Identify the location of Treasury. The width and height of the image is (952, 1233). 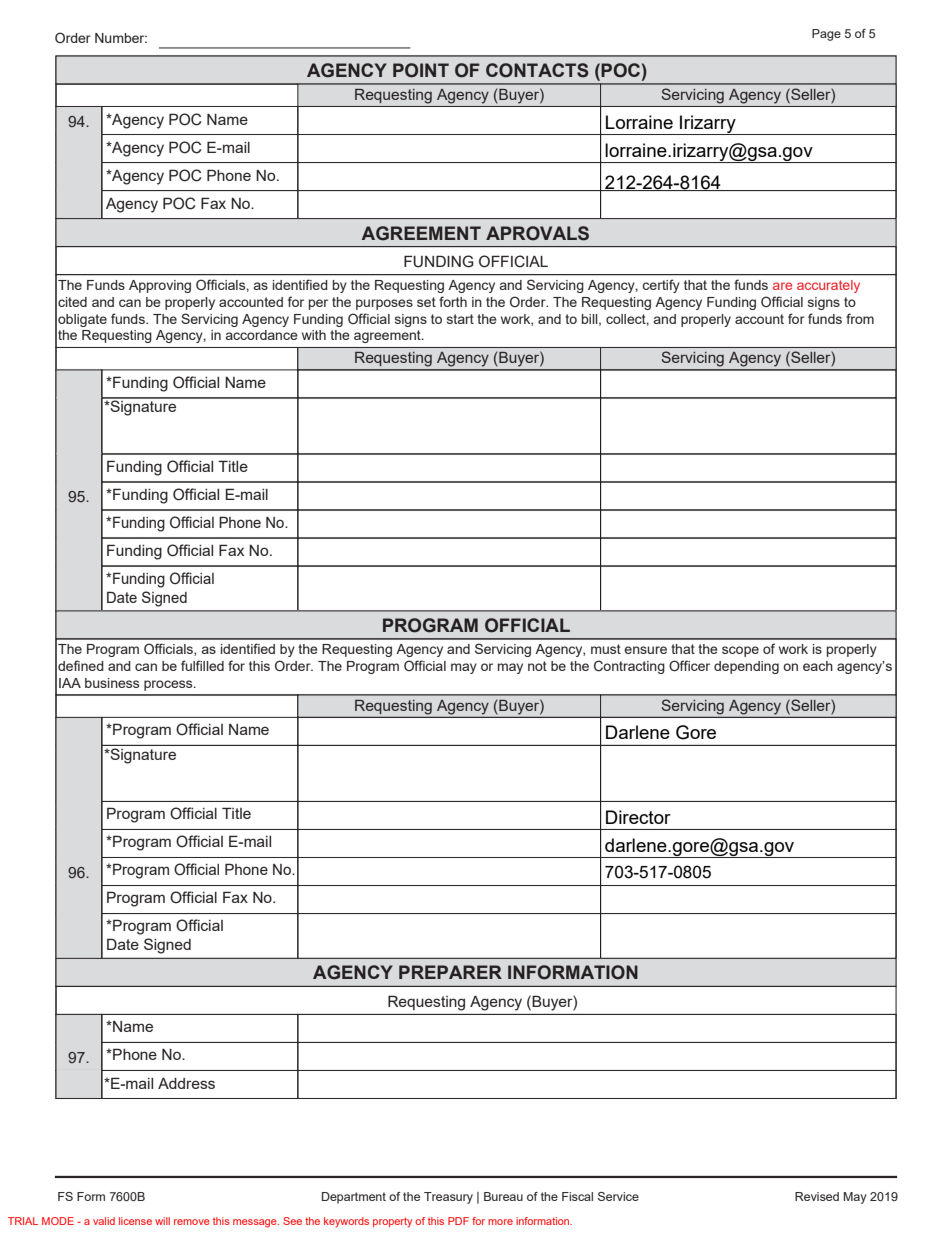
(448, 1198).
